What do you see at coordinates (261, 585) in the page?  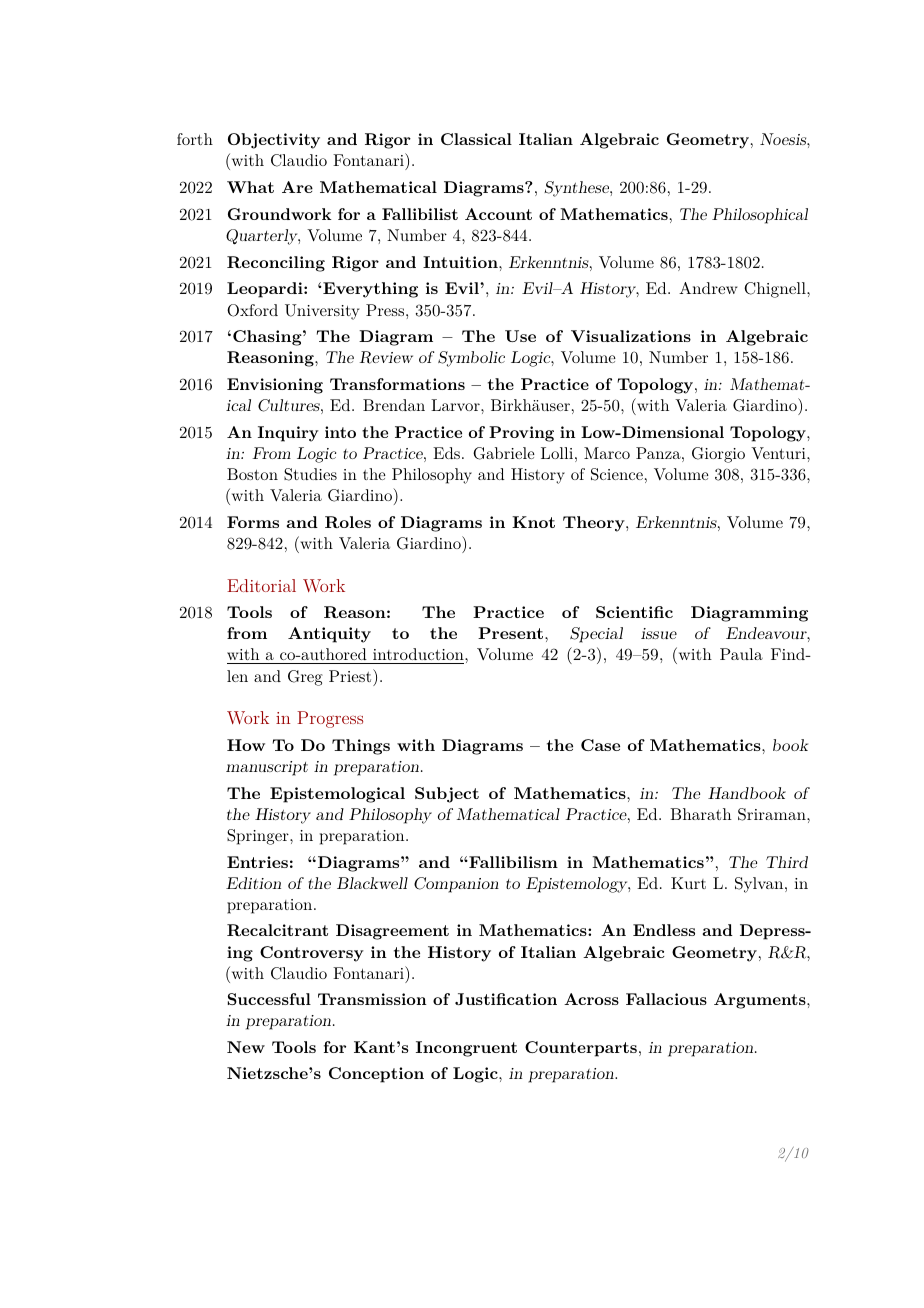 I see `Editorial` at bounding box center [261, 585].
